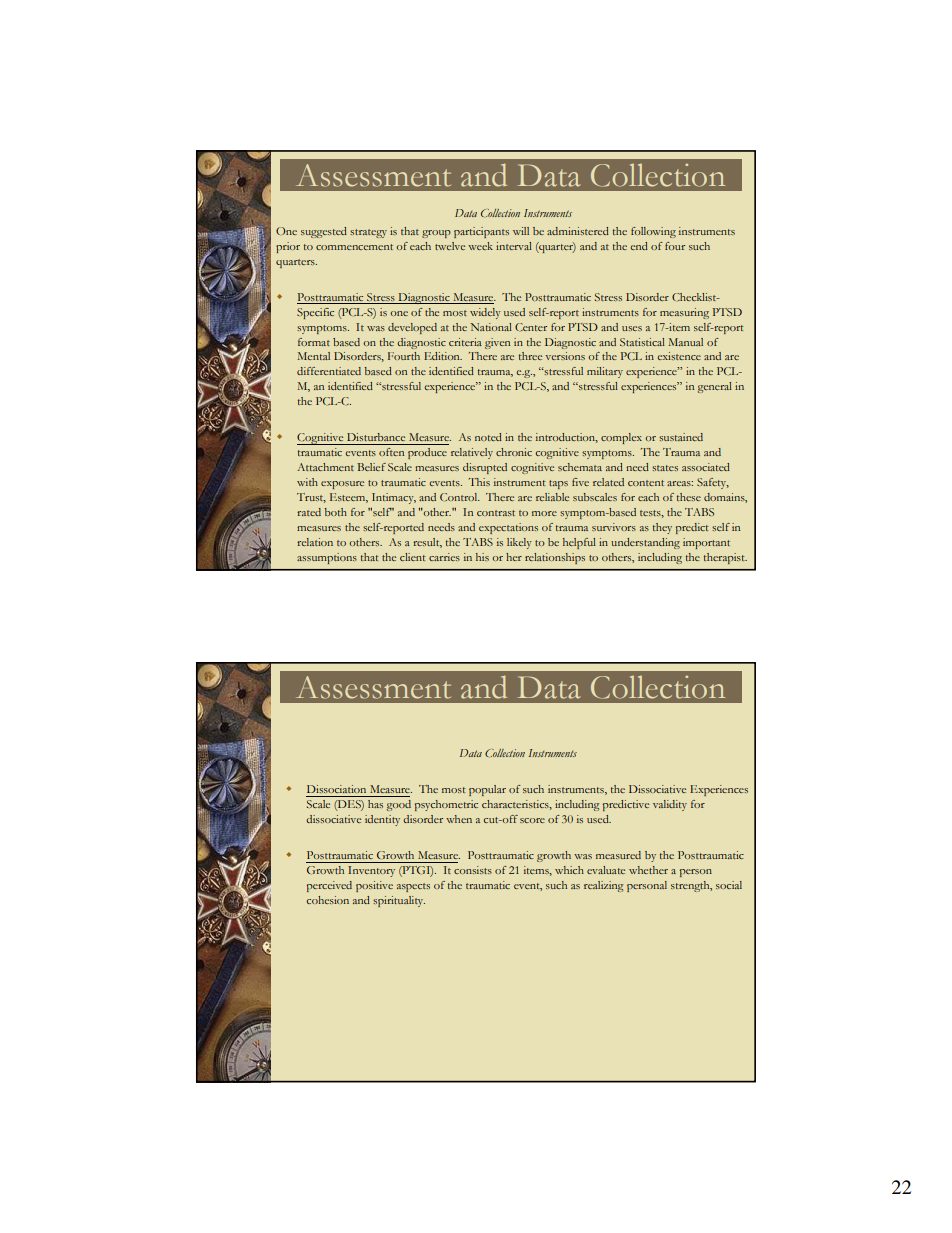 Image resolution: width=952 pixels, height=1233 pixels. Describe the element at coordinates (329, 886) in the screenshot. I see `perceived` at that location.
